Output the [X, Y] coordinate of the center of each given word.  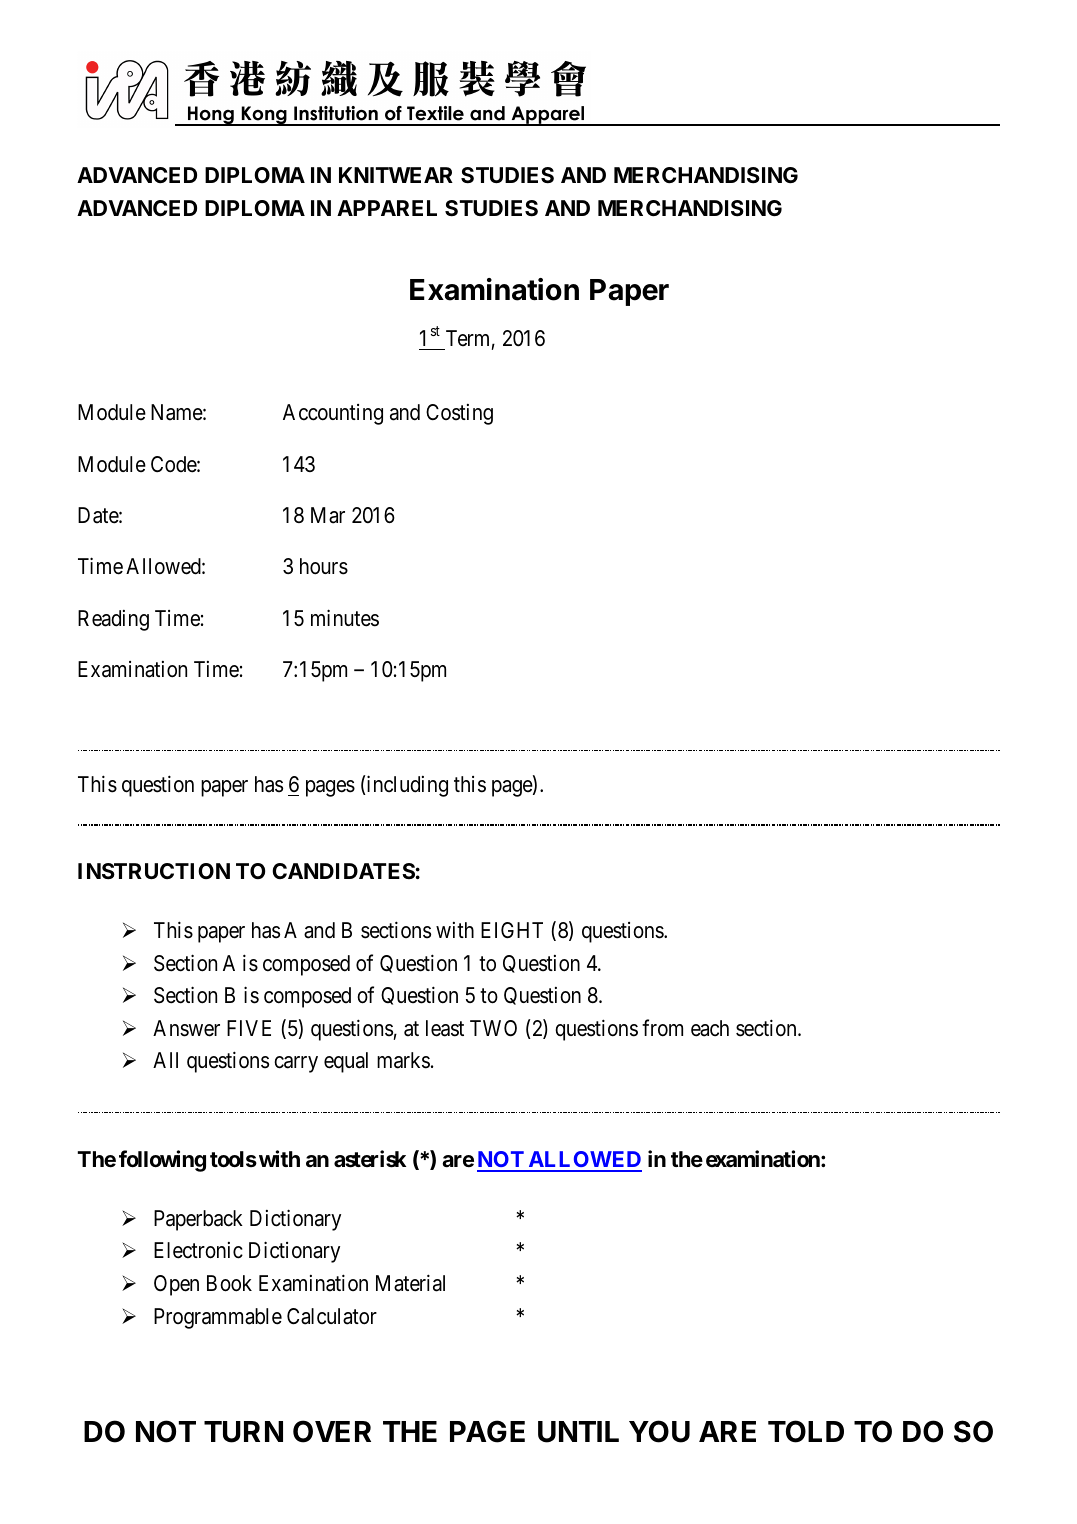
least [445, 1028]
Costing [459, 414]
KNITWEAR [396, 175]
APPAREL [387, 208]
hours [324, 566]
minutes [345, 618]
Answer [186, 1028]
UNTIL [578, 1432]
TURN [243, 1432]
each [710, 1028]
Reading [113, 620]
